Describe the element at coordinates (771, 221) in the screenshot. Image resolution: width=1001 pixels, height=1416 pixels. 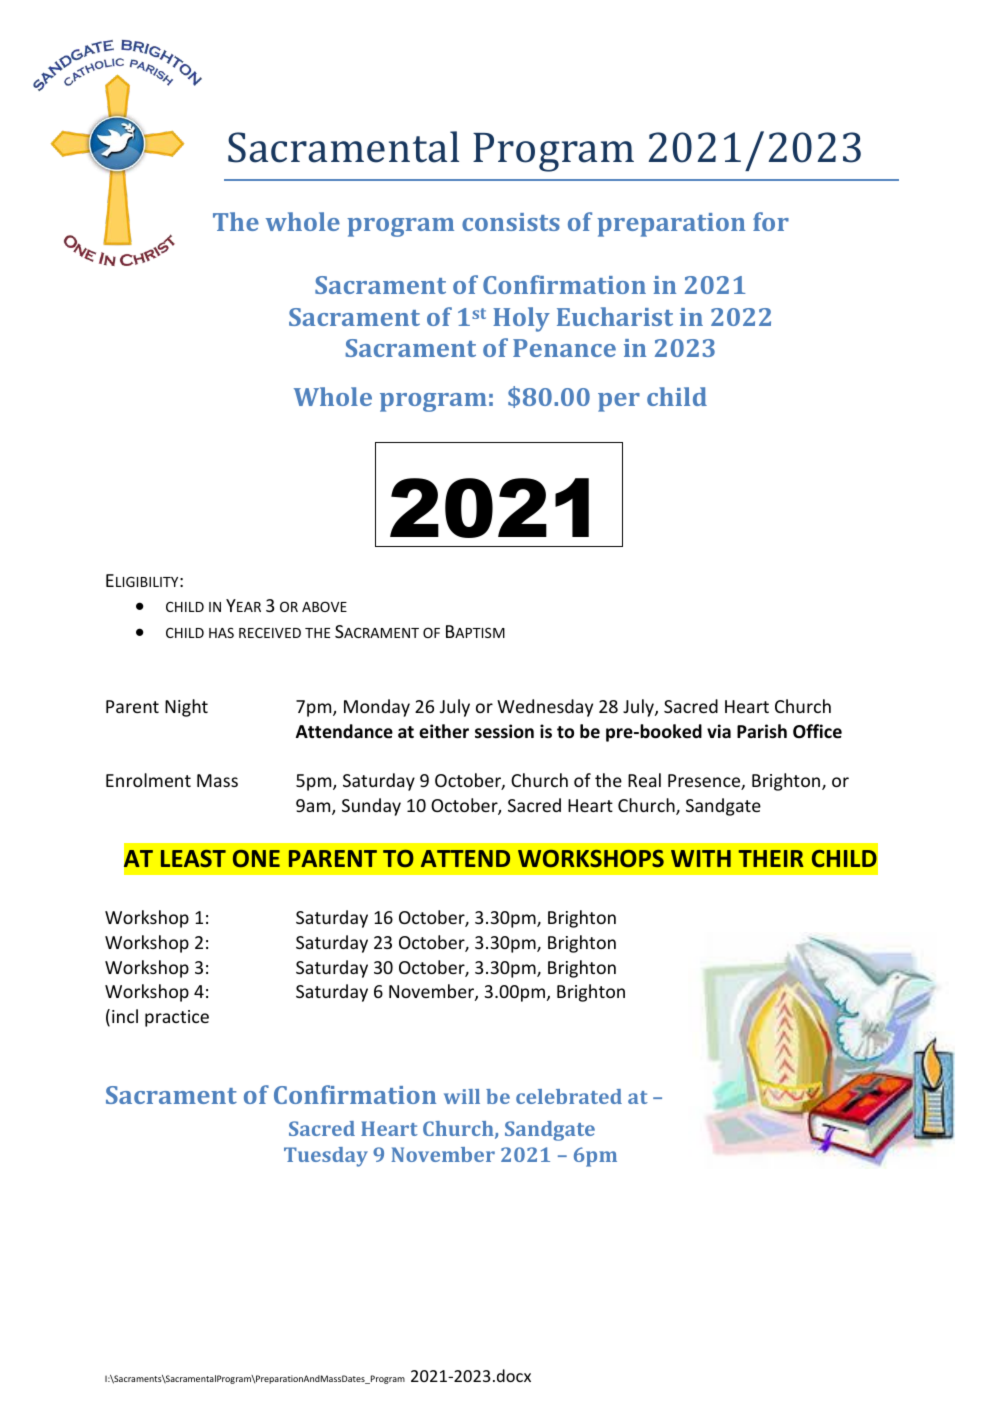
I see `for` at that location.
